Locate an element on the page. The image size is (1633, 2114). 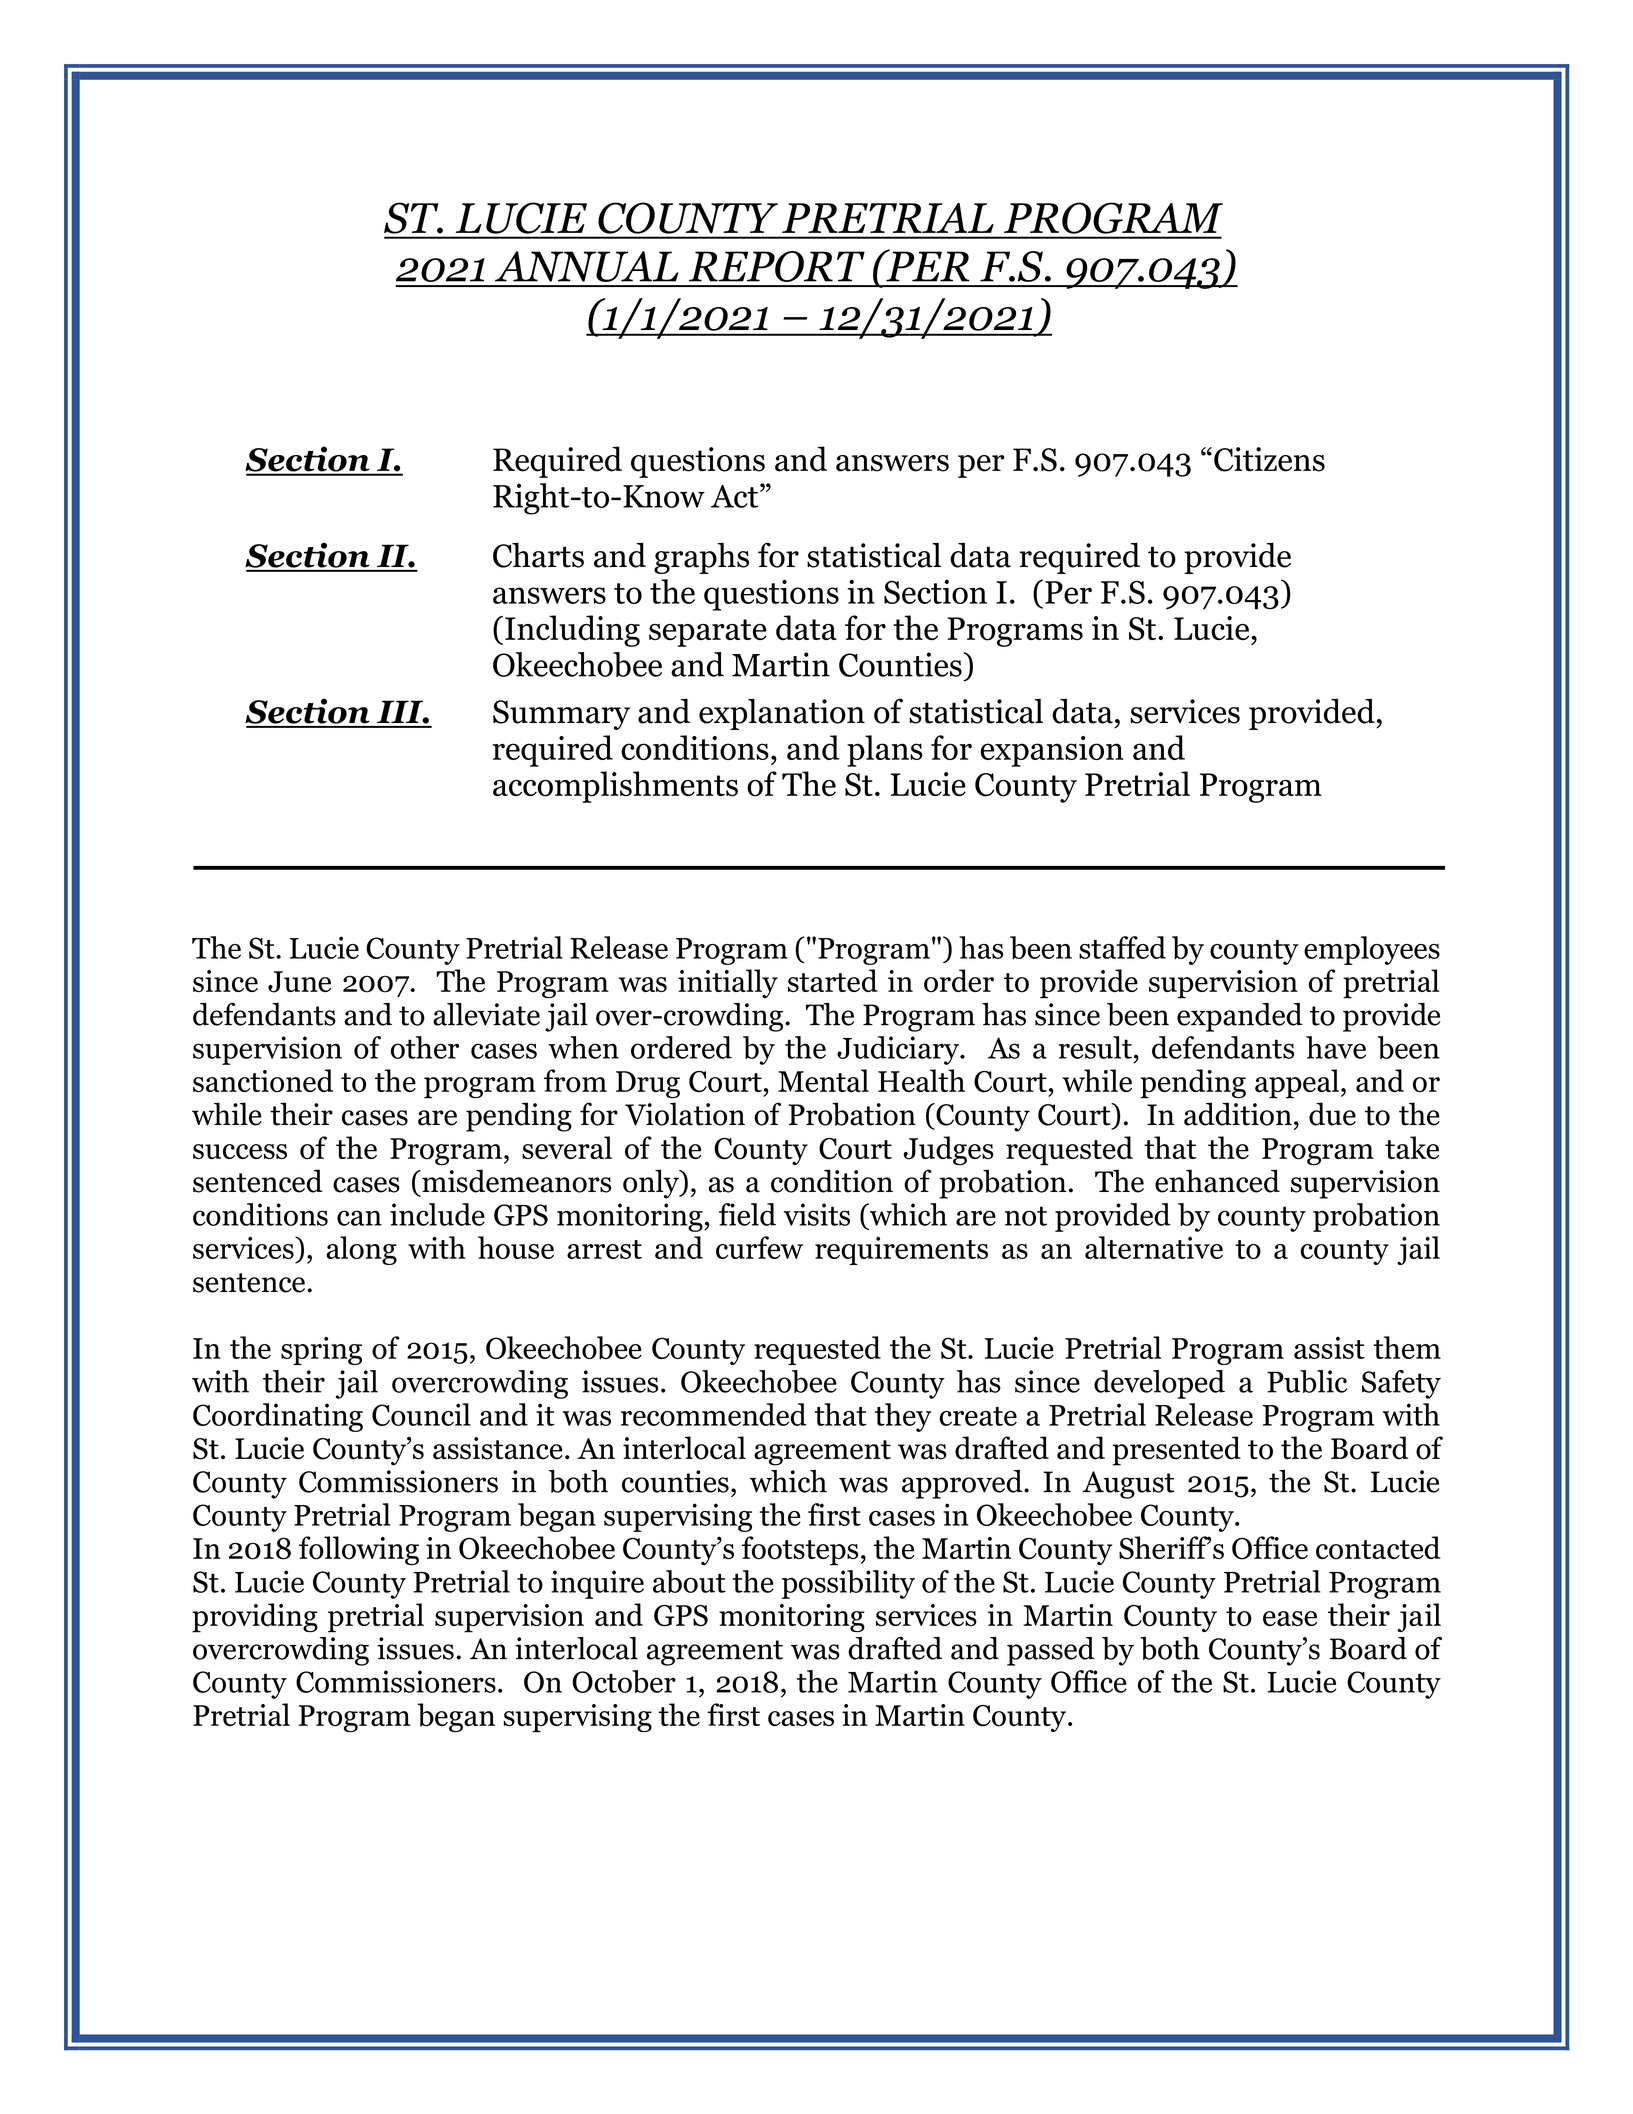
expansion is located at coordinates (1052, 751).
